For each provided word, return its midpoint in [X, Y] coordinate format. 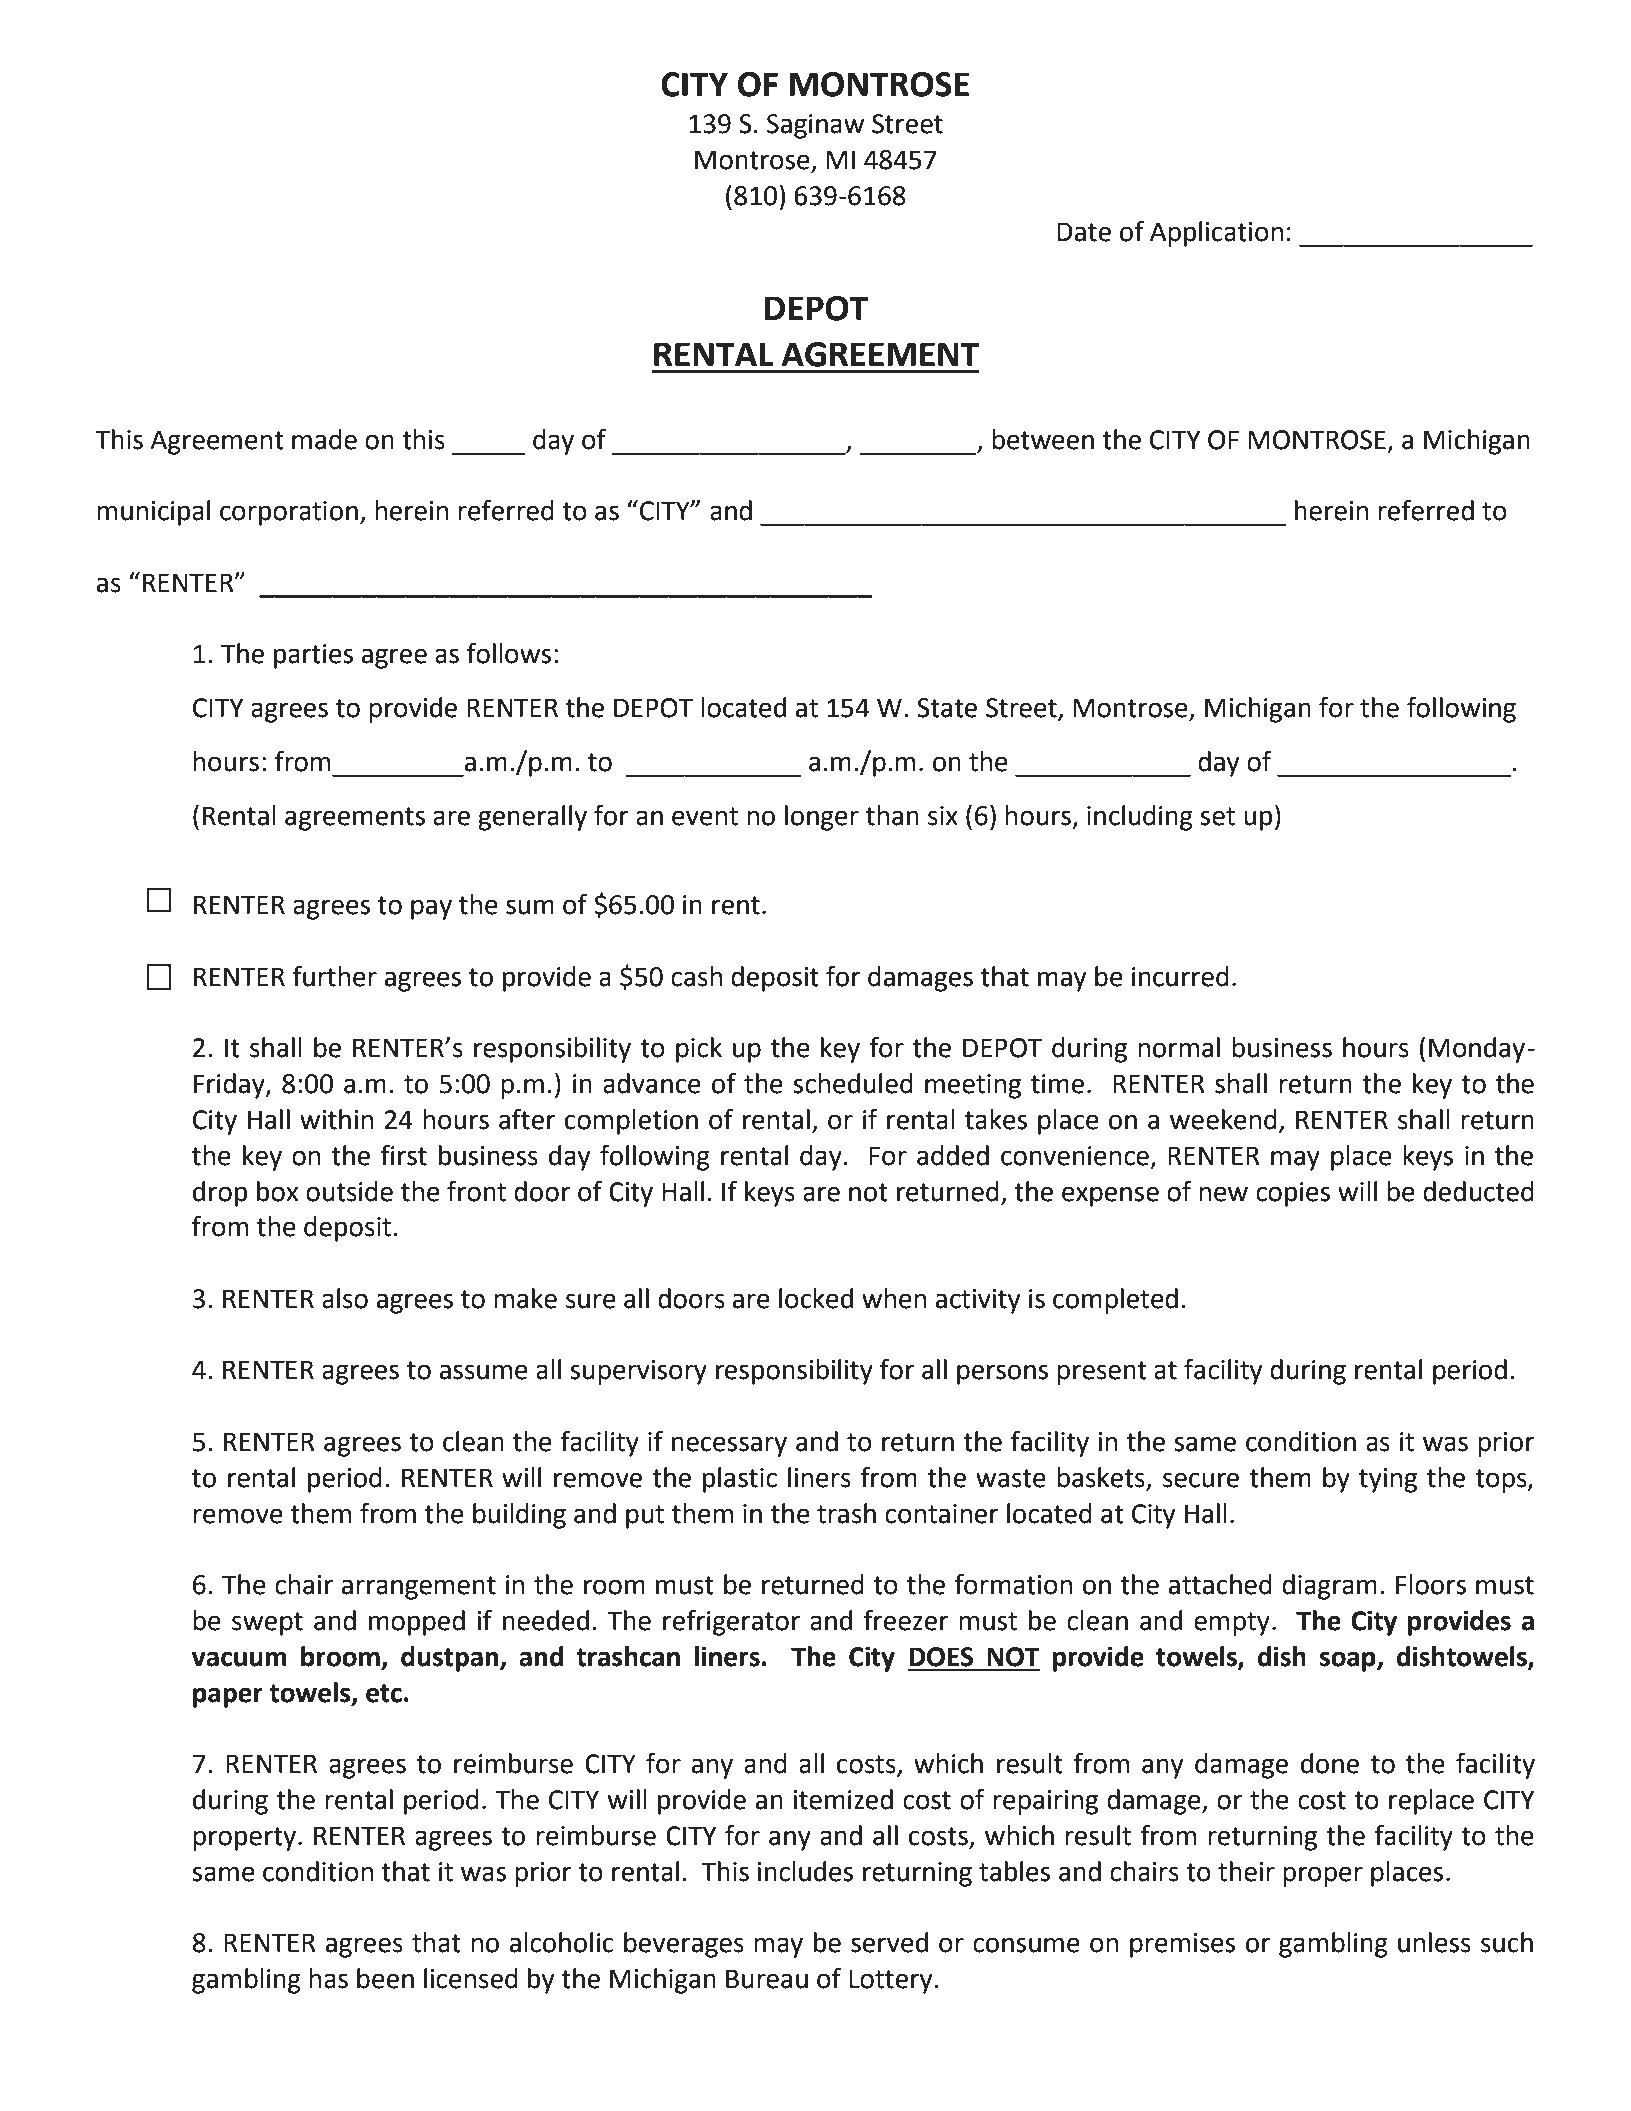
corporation [289, 513]
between [1043, 439]
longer [822, 818]
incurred [1180, 976]
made [324, 439]
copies [1293, 1194]
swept [267, 1624]
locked [816, 1298]
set [1217, 816]
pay [431, 909]
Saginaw [815, 126]
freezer [906, 1620]
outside [349, 1191]
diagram [1329, 1587]
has [328, 1978]
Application [1216, 234]
